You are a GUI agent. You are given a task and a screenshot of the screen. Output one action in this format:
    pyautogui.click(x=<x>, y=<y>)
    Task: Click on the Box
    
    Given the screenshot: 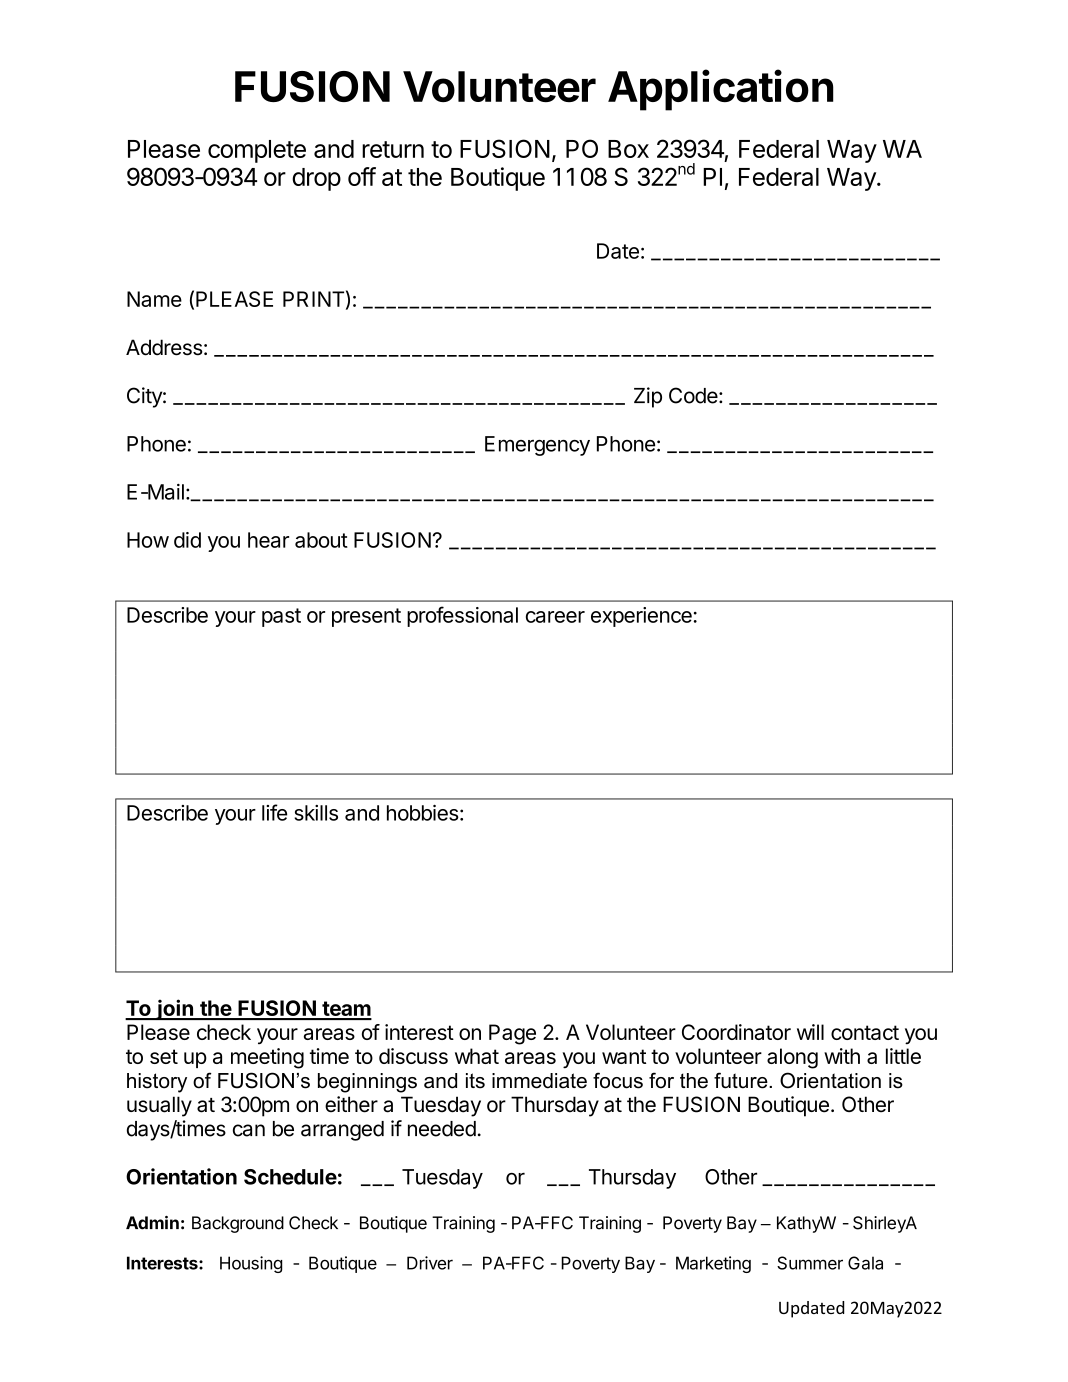 What is the action you would take?
    pyautogui.click(x=628, y=149)
